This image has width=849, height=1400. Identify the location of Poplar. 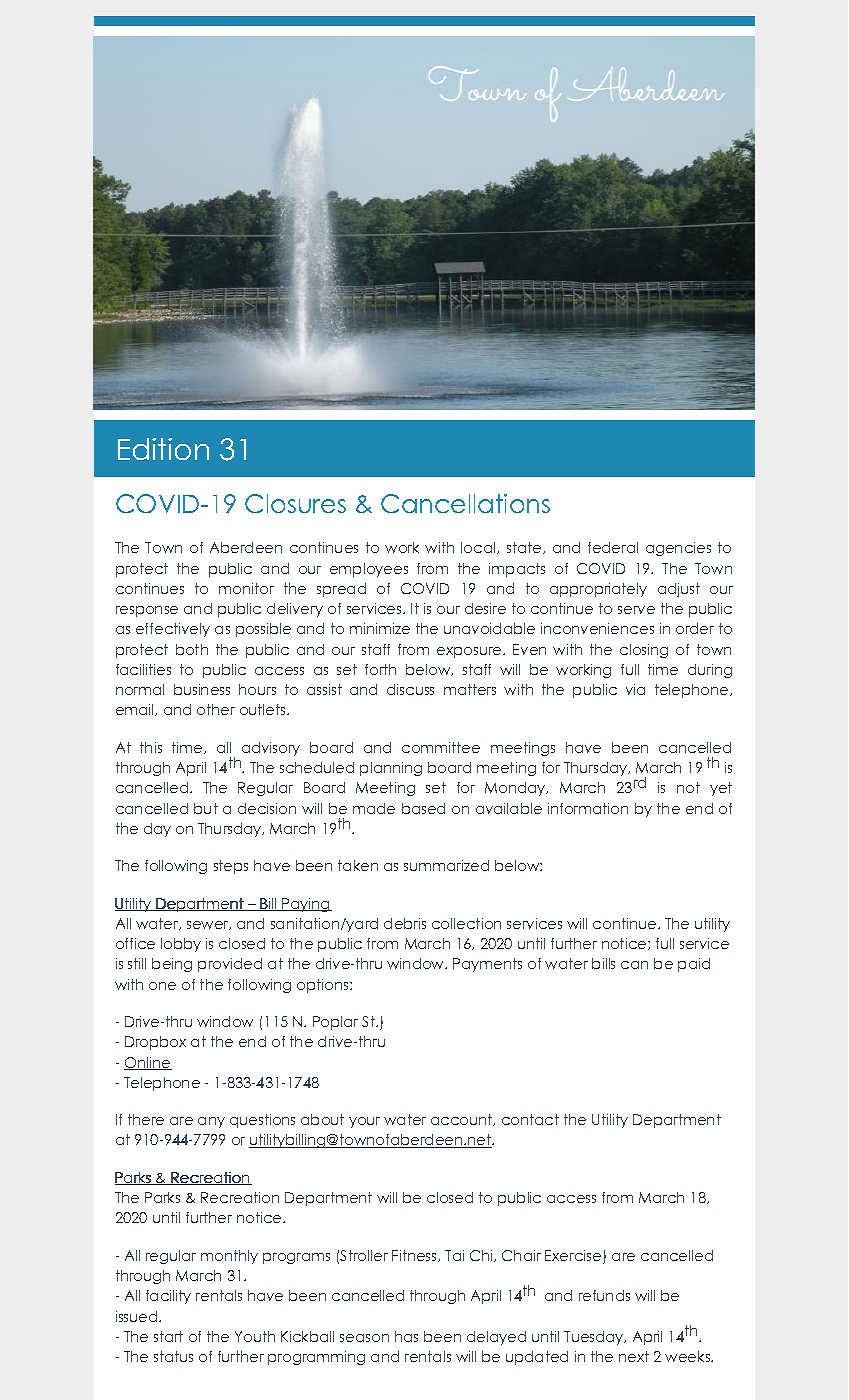
(335, 1023).
